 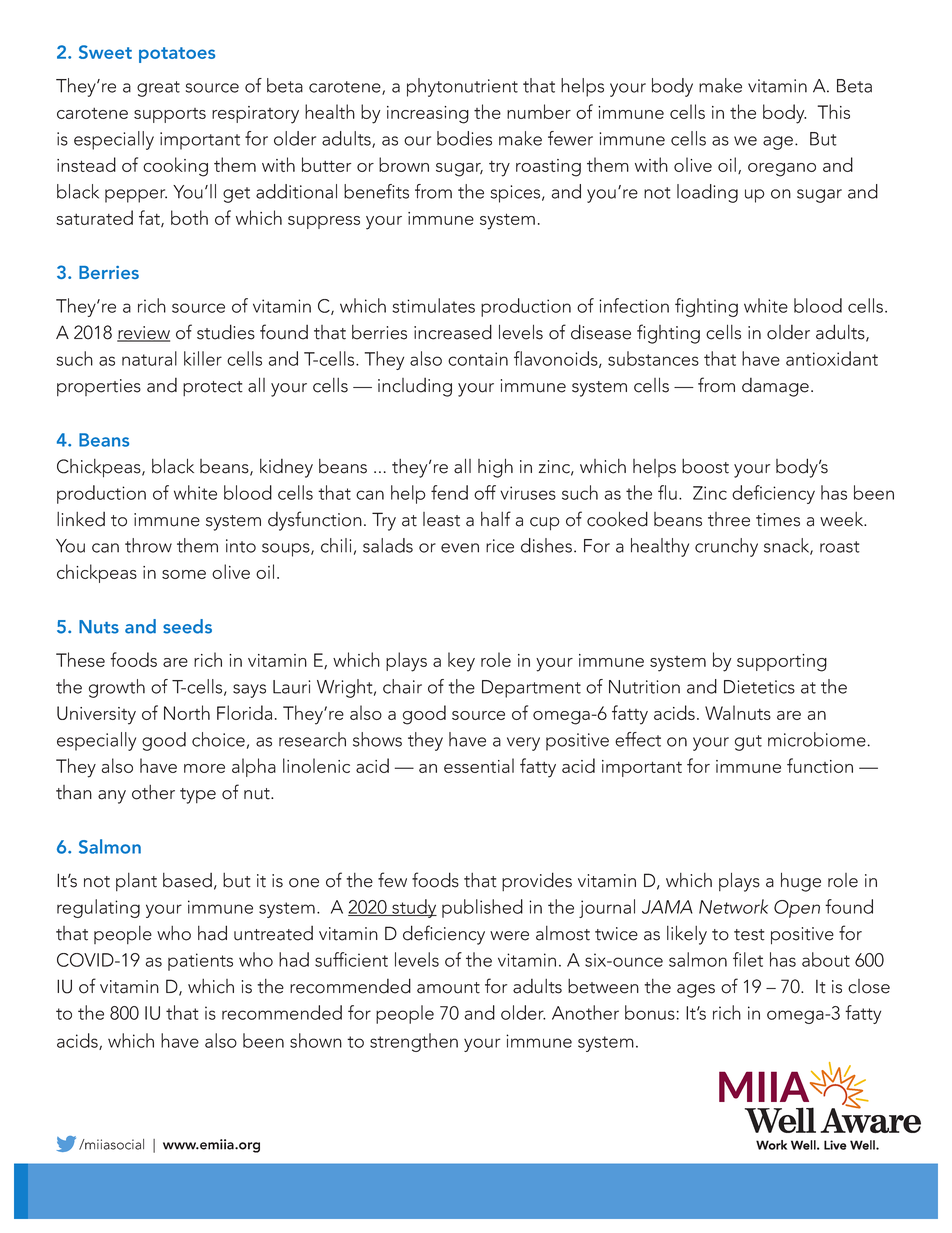 What do you see at coordinates (775, 387) in the screenshot?
I see `damage` at bounding box center [775, 387].
